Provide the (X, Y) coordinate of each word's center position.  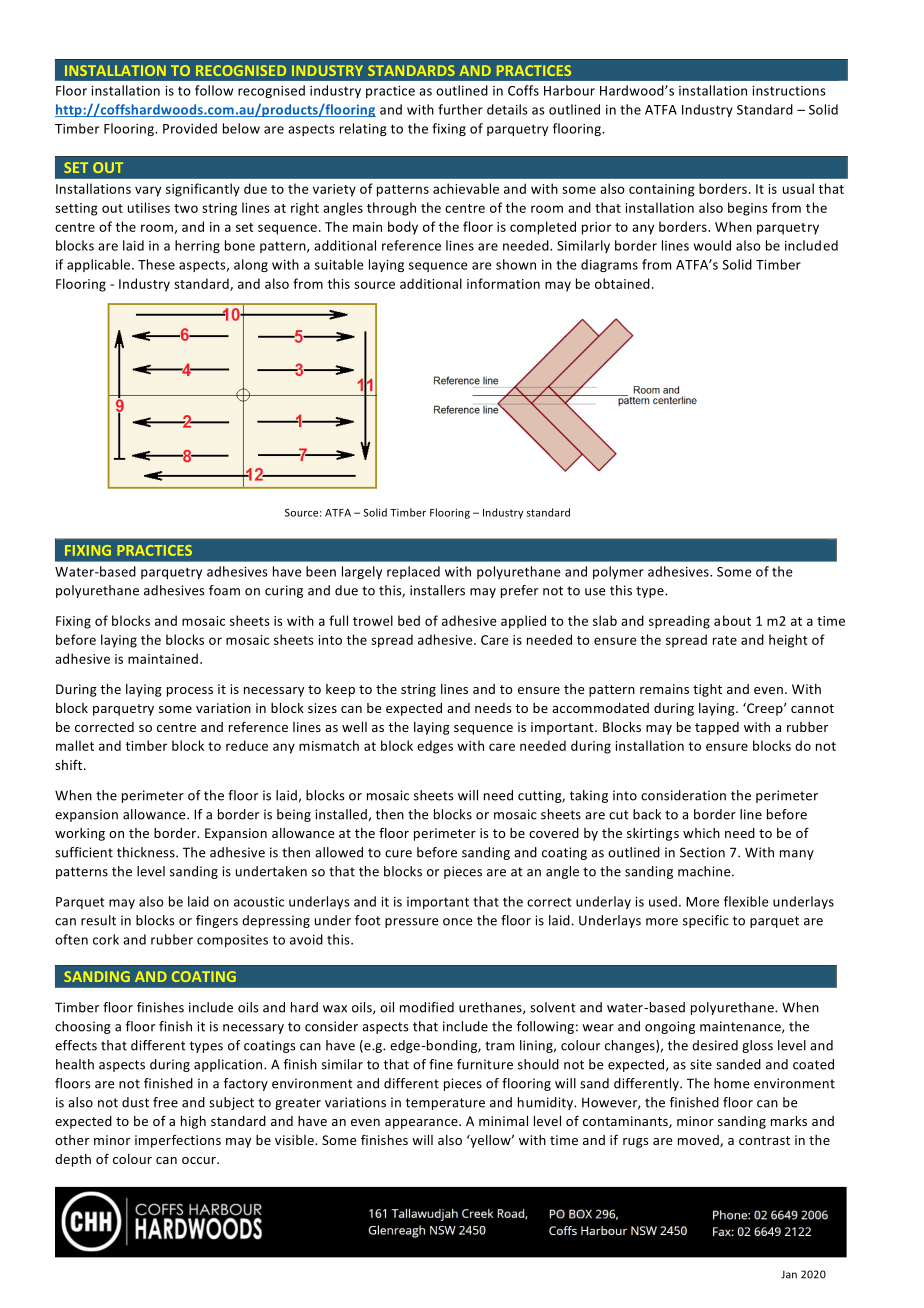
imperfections (178, 1141)
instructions (789, 91)
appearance (422, 1124)
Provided (190, 128)
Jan (789, 1274)
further (460, 109)
